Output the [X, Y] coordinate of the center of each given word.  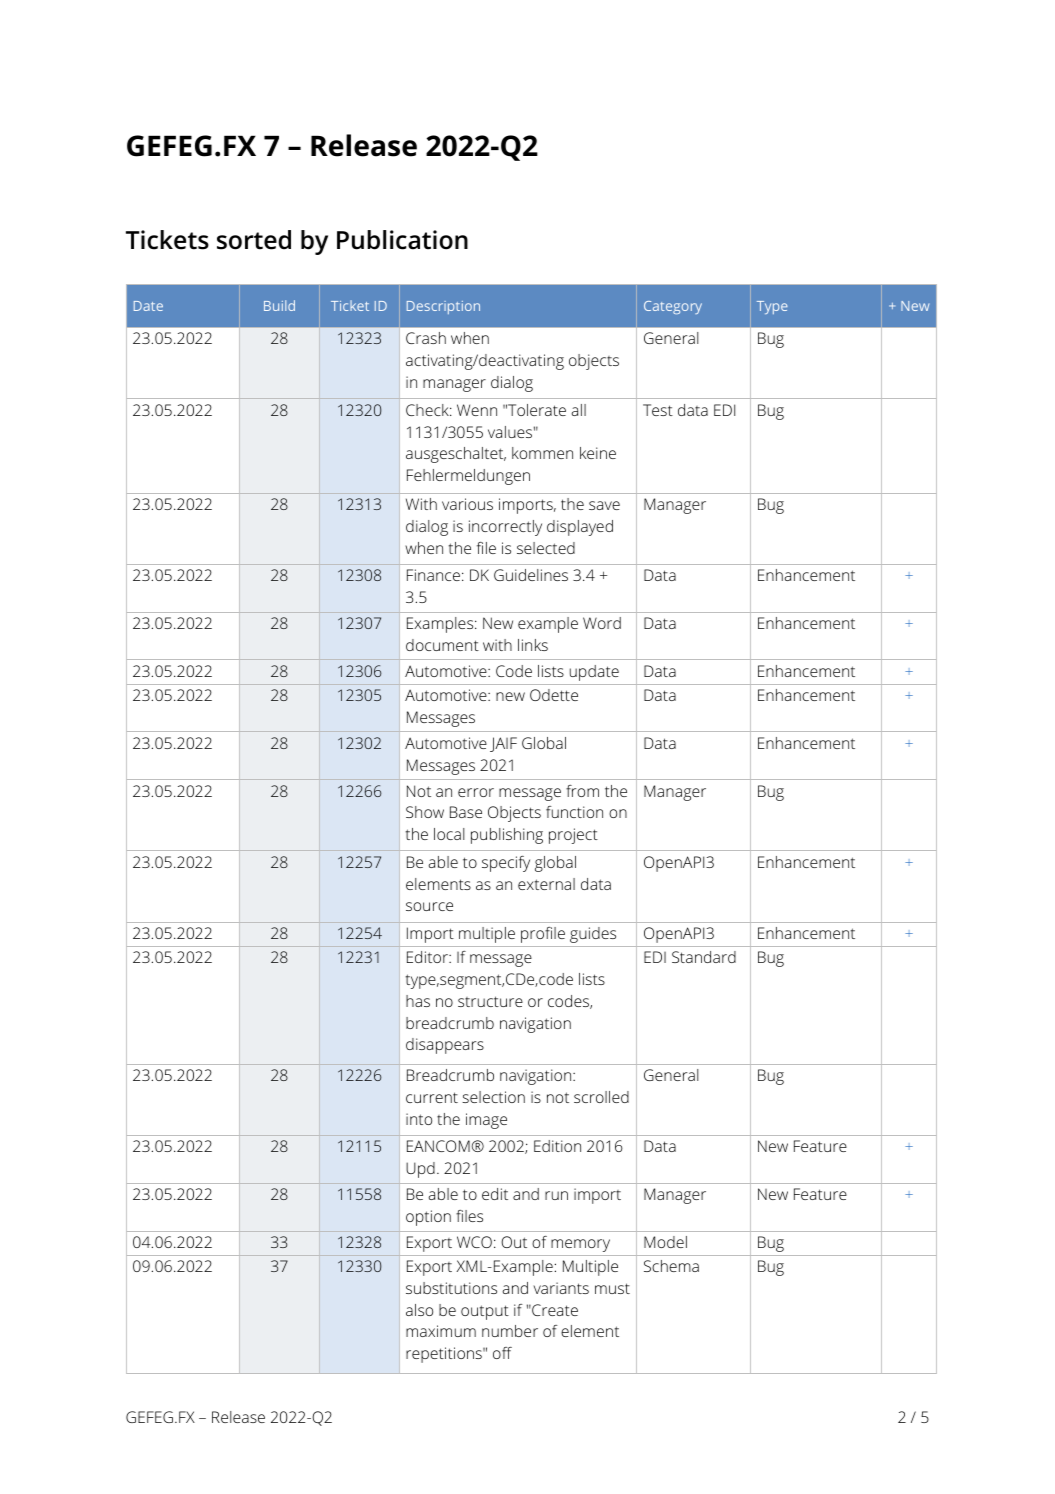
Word [602, 623]
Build [279, 305]
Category [673, 307]
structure [490, 1001]
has [418, 1001]
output [485, 1312]
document [442, 645]
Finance [433, 575]
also [419, 1310]
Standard [704, 957]
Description [443, 307]
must [612, 1288]
